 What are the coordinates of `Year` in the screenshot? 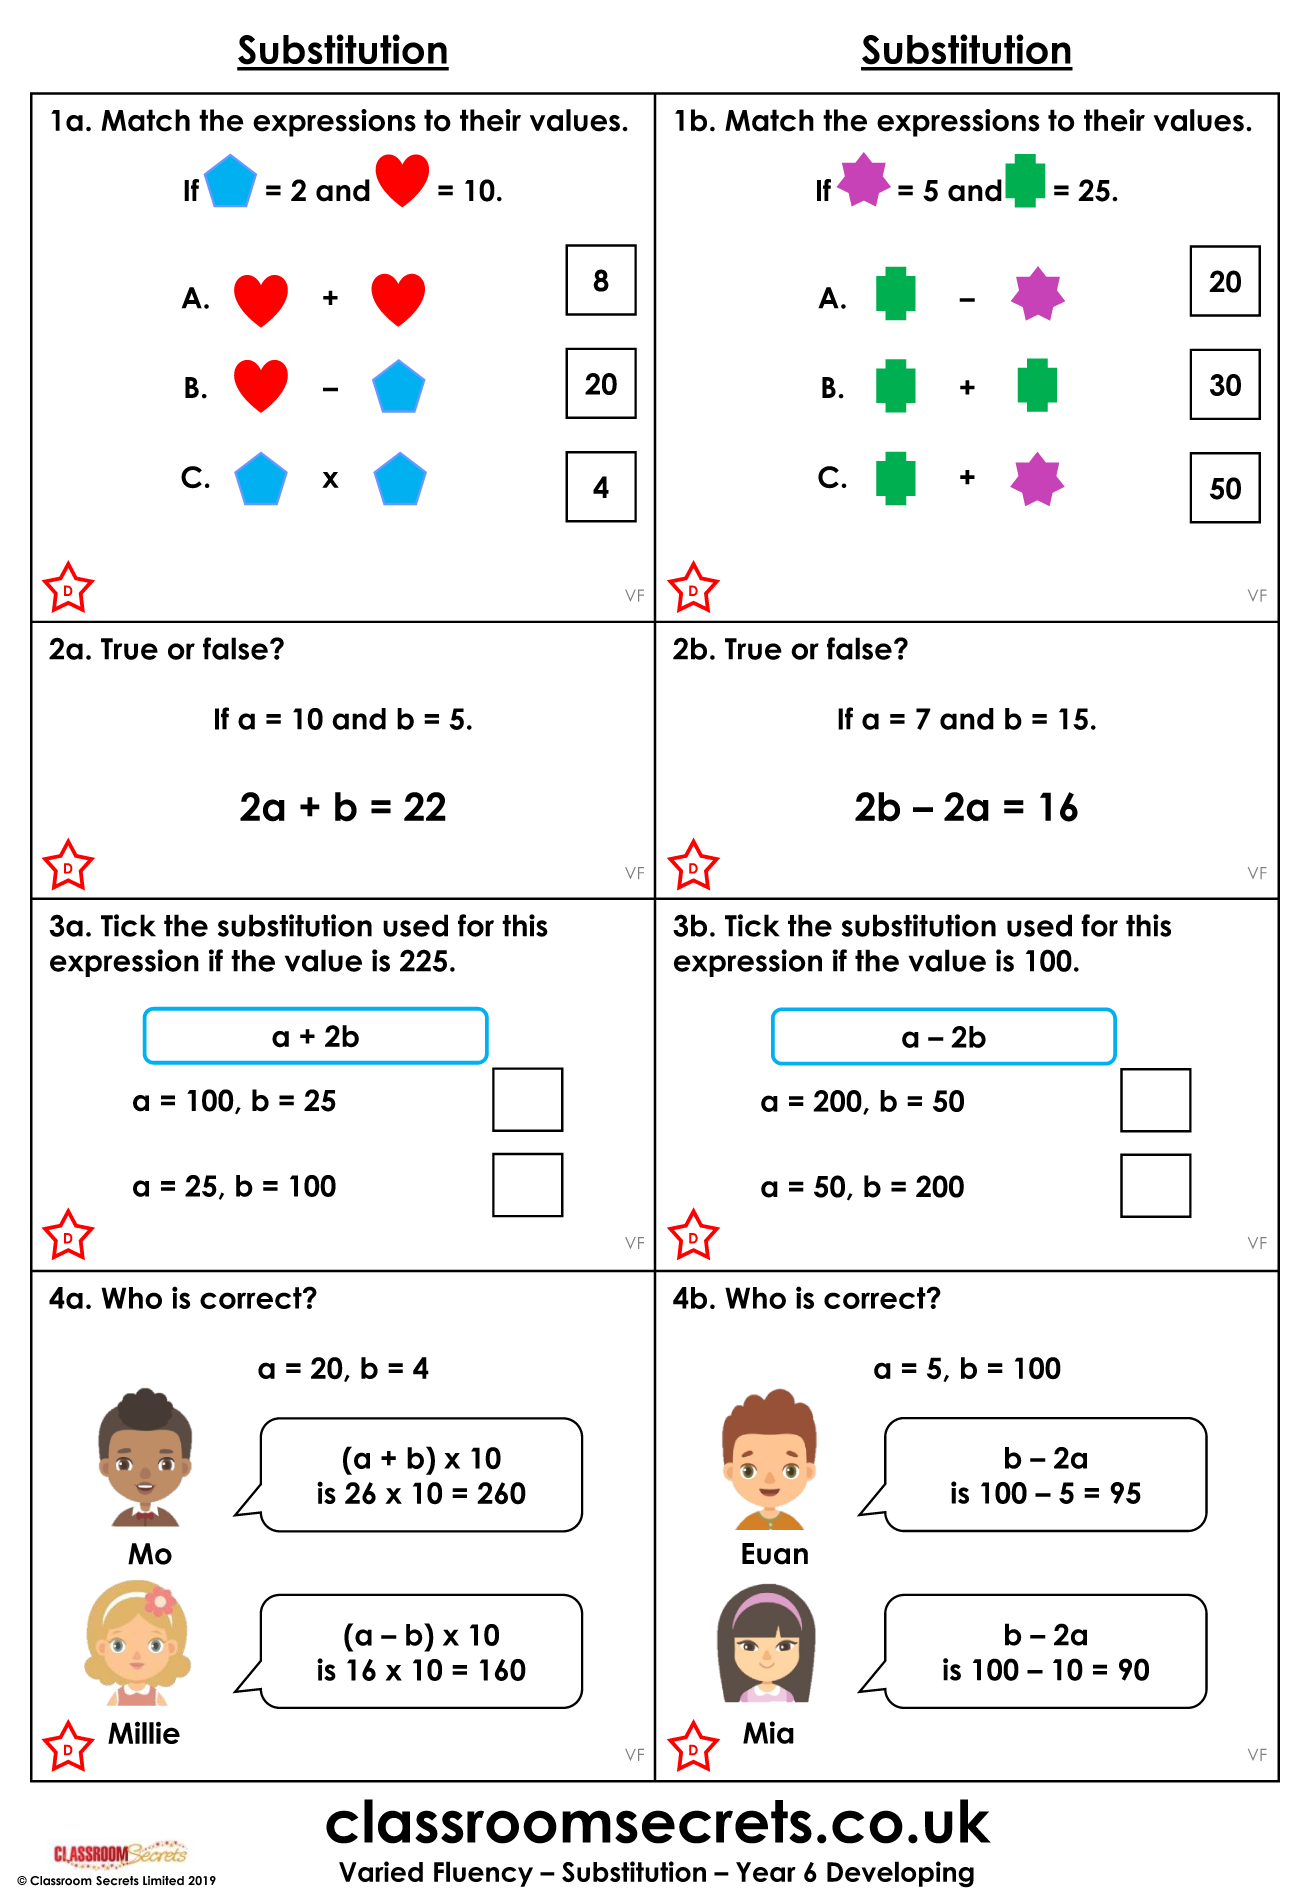 It's located at (766, 1872).
